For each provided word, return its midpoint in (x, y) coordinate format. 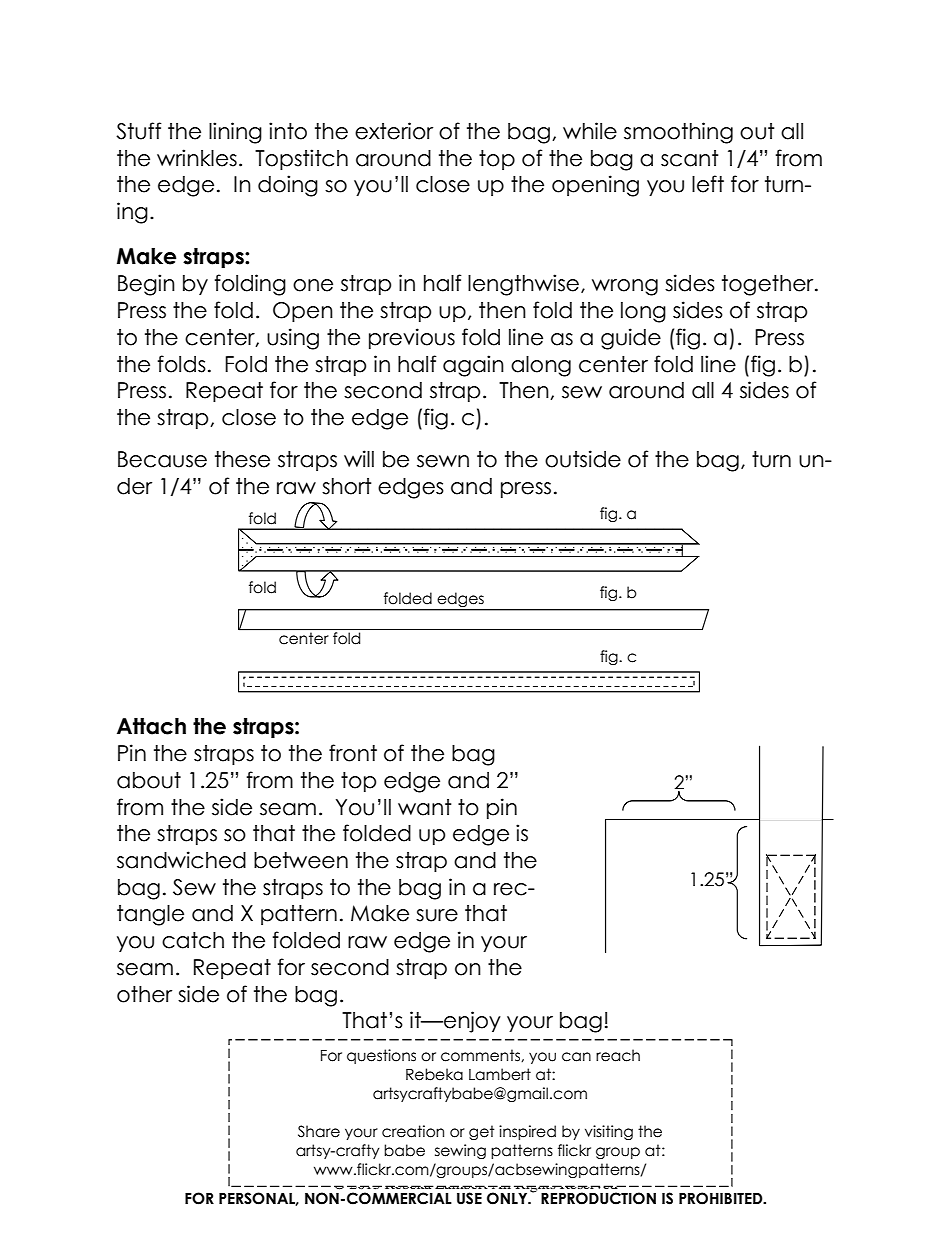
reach (618, 1055)
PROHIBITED (722, 1198)
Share (319, 1131)
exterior (394, 131)
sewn (443, 461)
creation (413, 1131)
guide (631, 339)
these (242, 459)
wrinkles (197, 158)
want (425, 807)
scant (690, 158)
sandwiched (181, 860)
